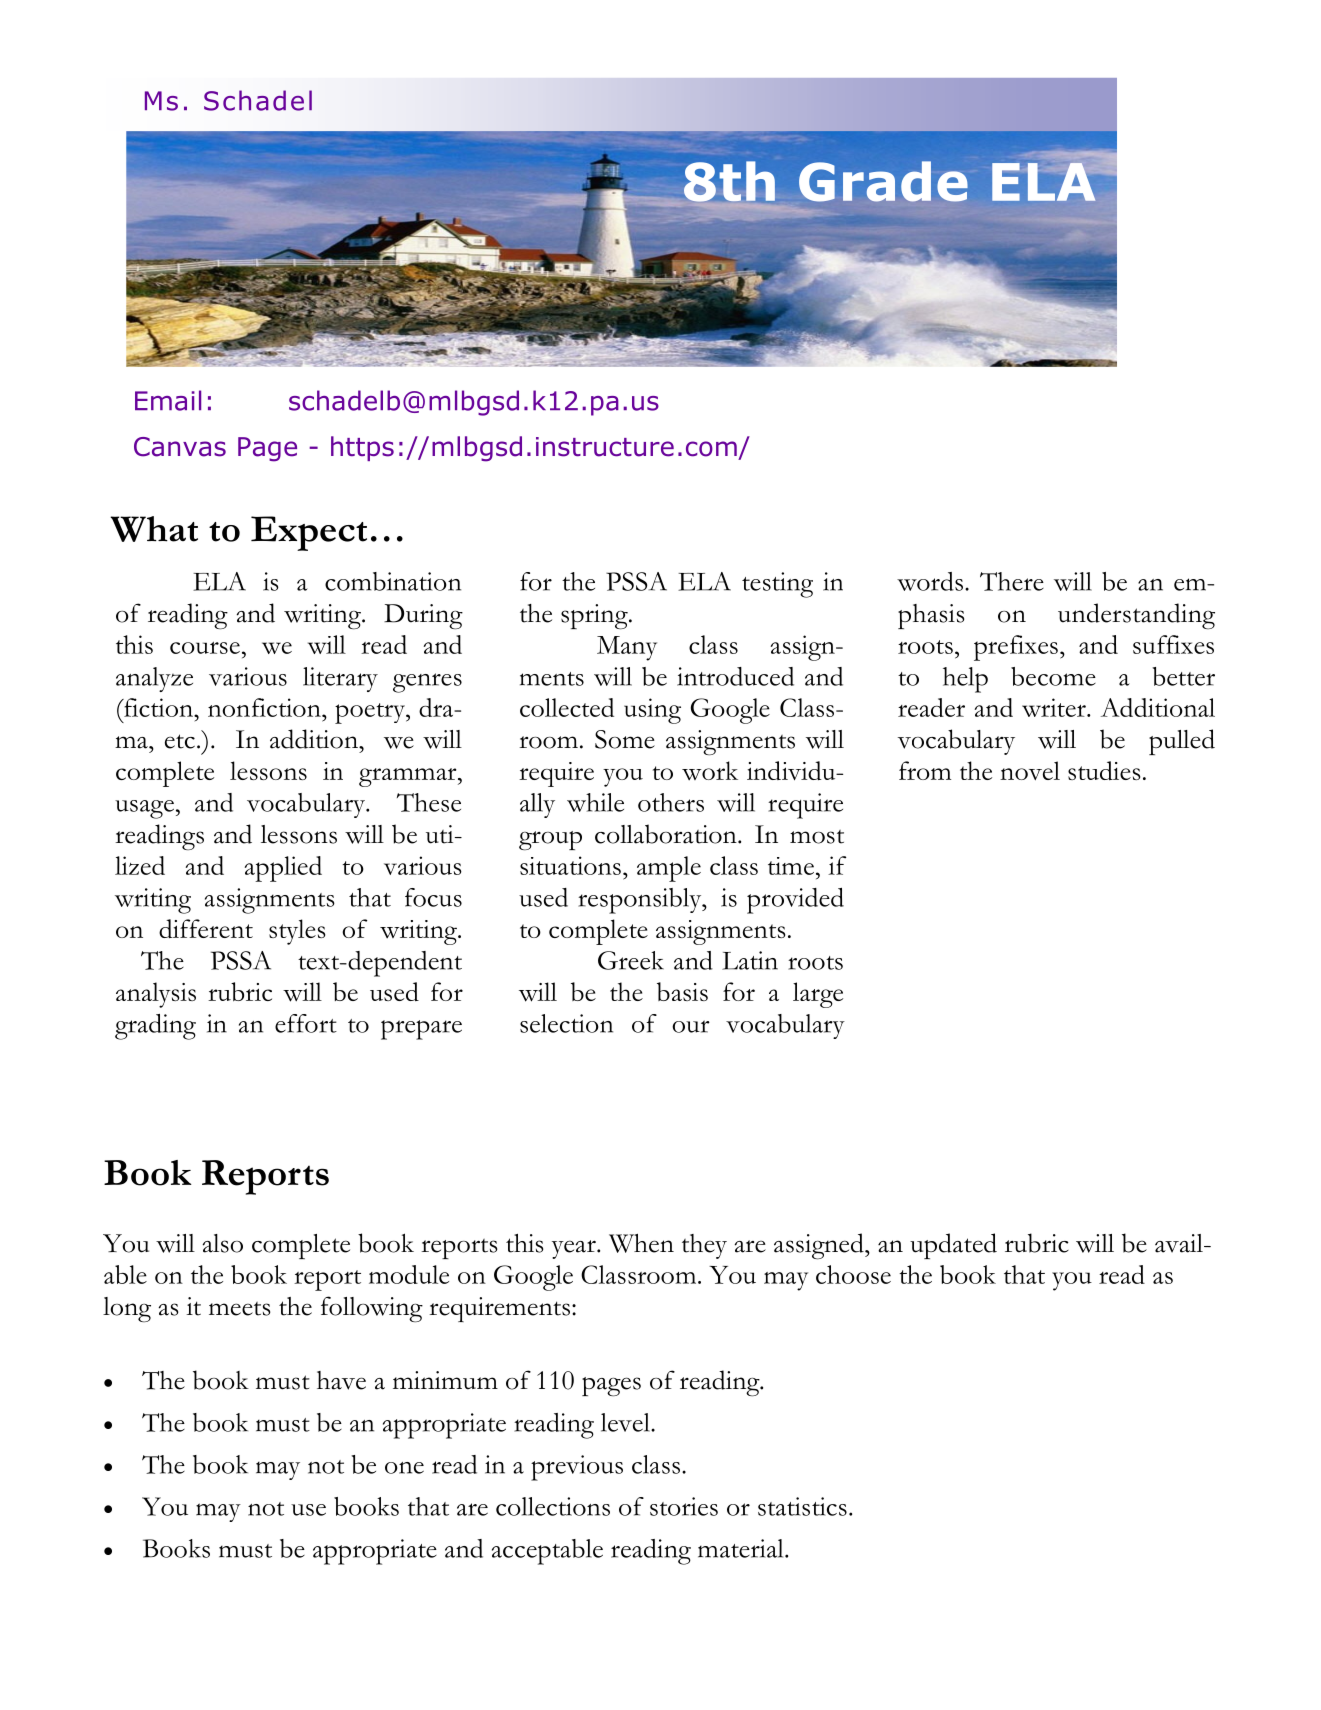  I want to click on effort, so click(306, 1023).
